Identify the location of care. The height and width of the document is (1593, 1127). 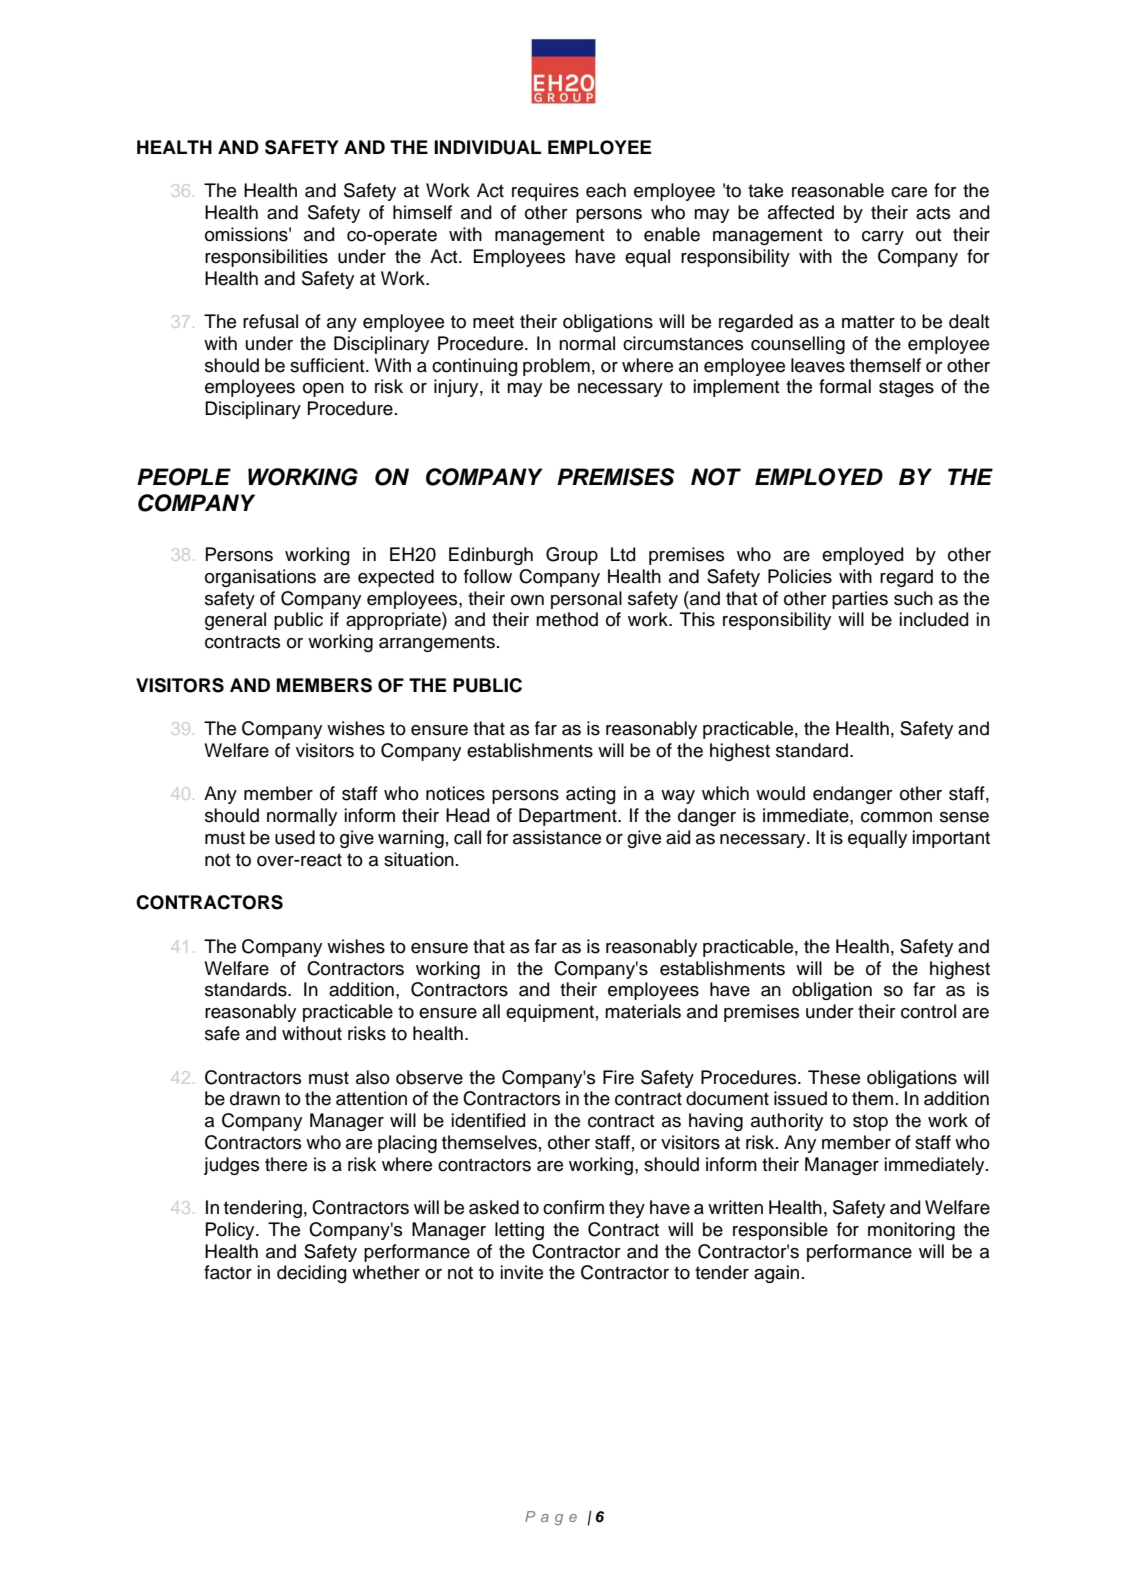
(909, 192).
